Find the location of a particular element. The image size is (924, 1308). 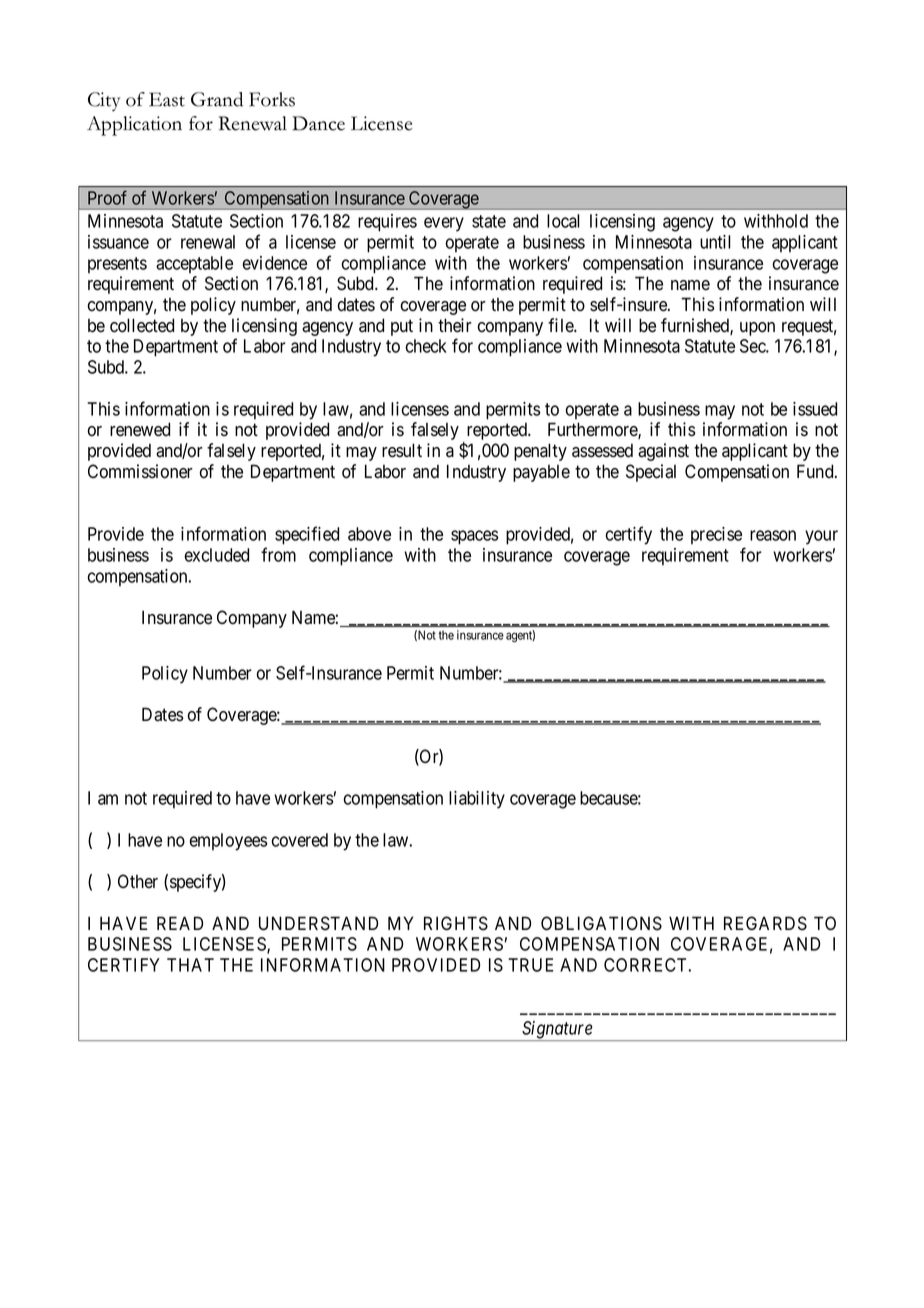

East is located at coordinates (167, 99).
